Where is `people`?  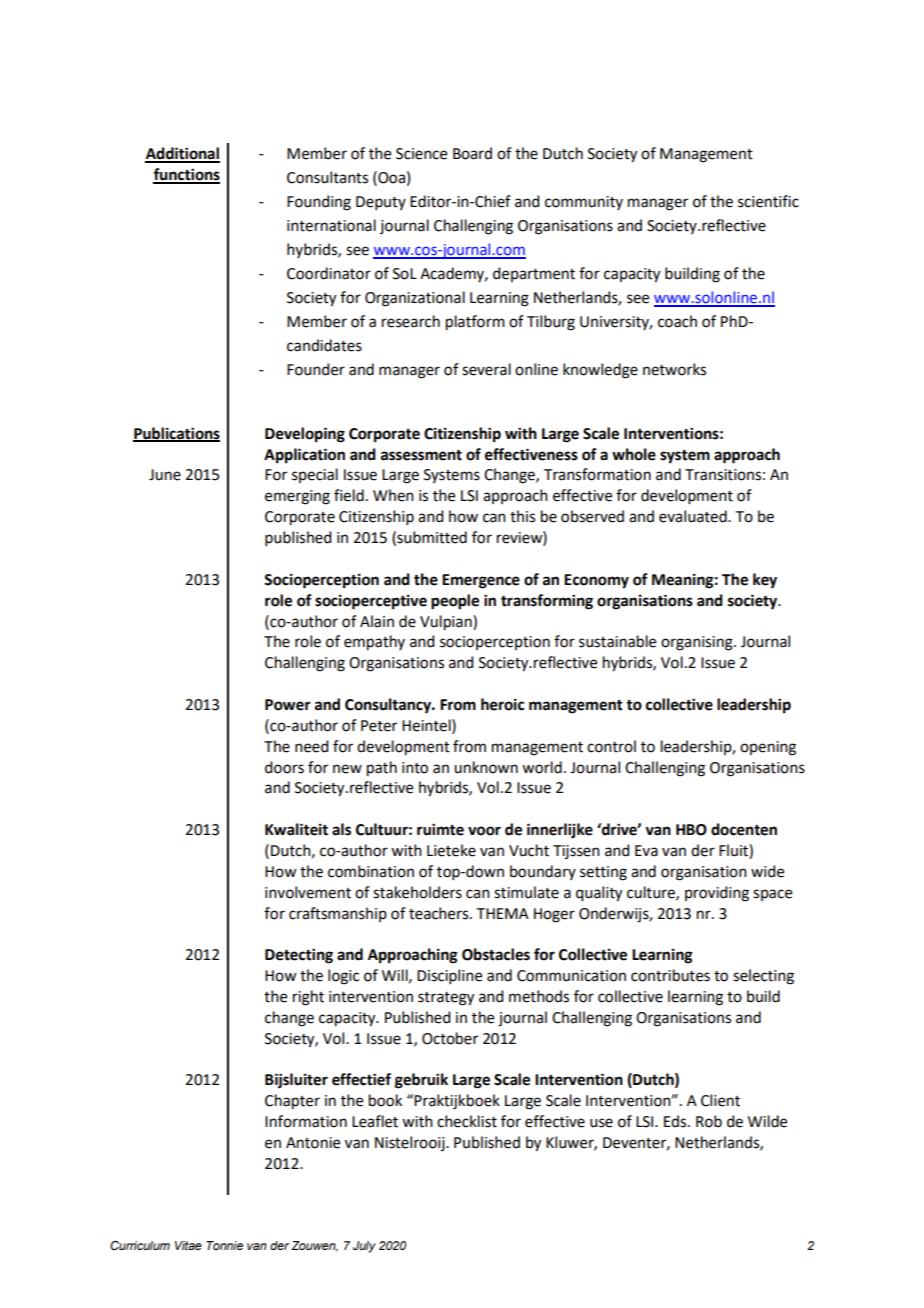
people is located at coordinates (455, 602).
